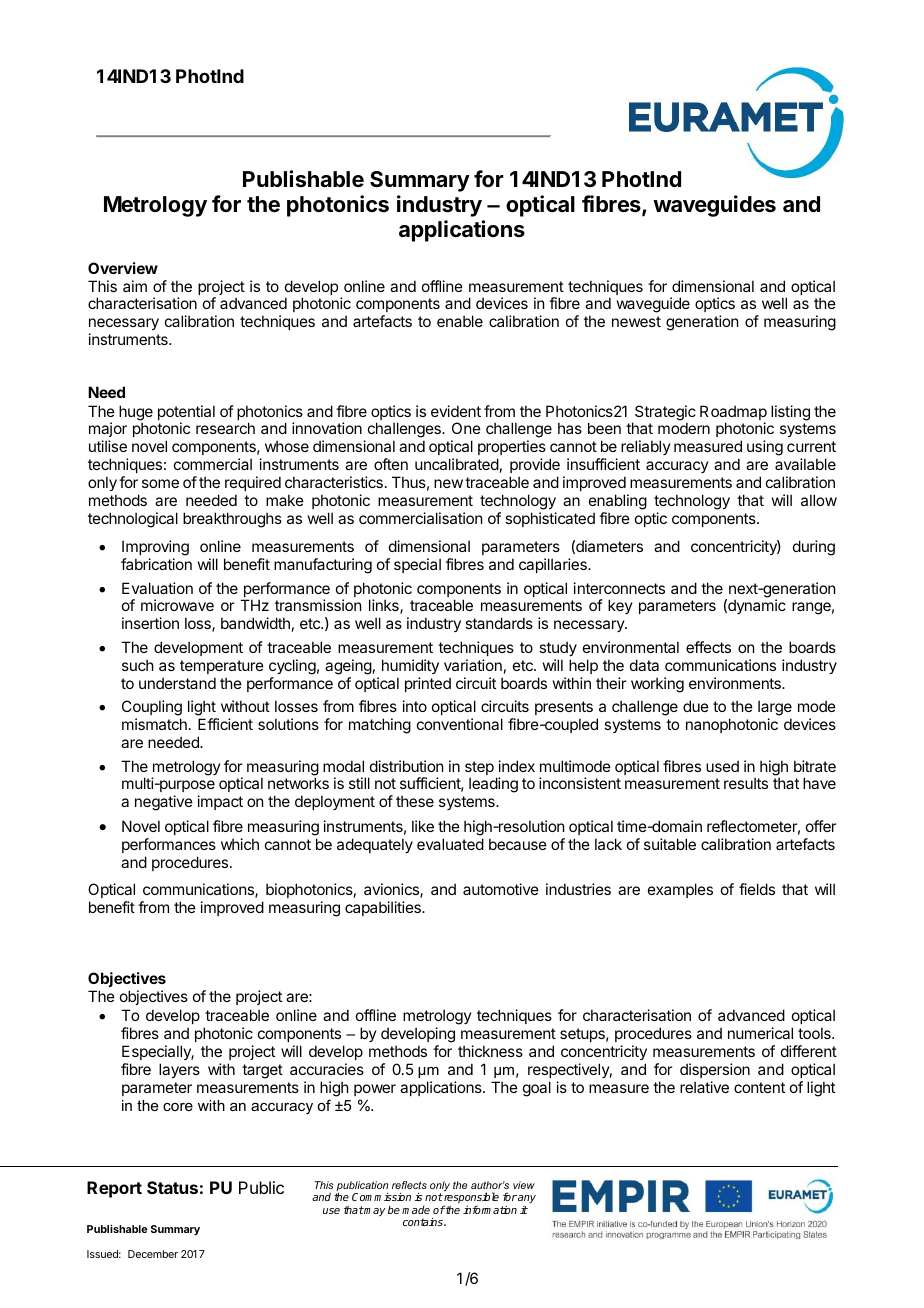  I want to click on fields, so click(757, 889).
